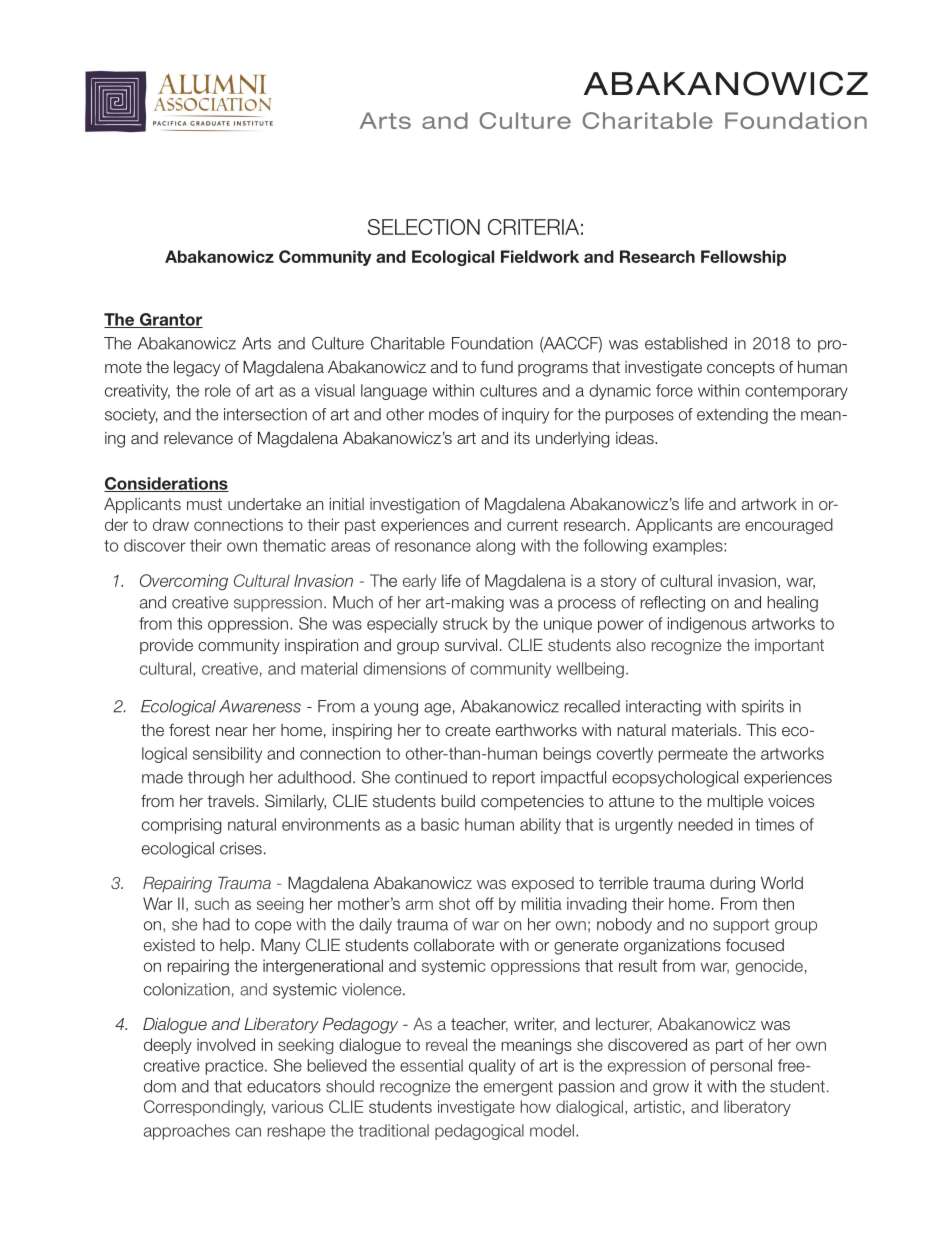 The image size is (952, 1233). I want to click on examples, so click(689, 547).
